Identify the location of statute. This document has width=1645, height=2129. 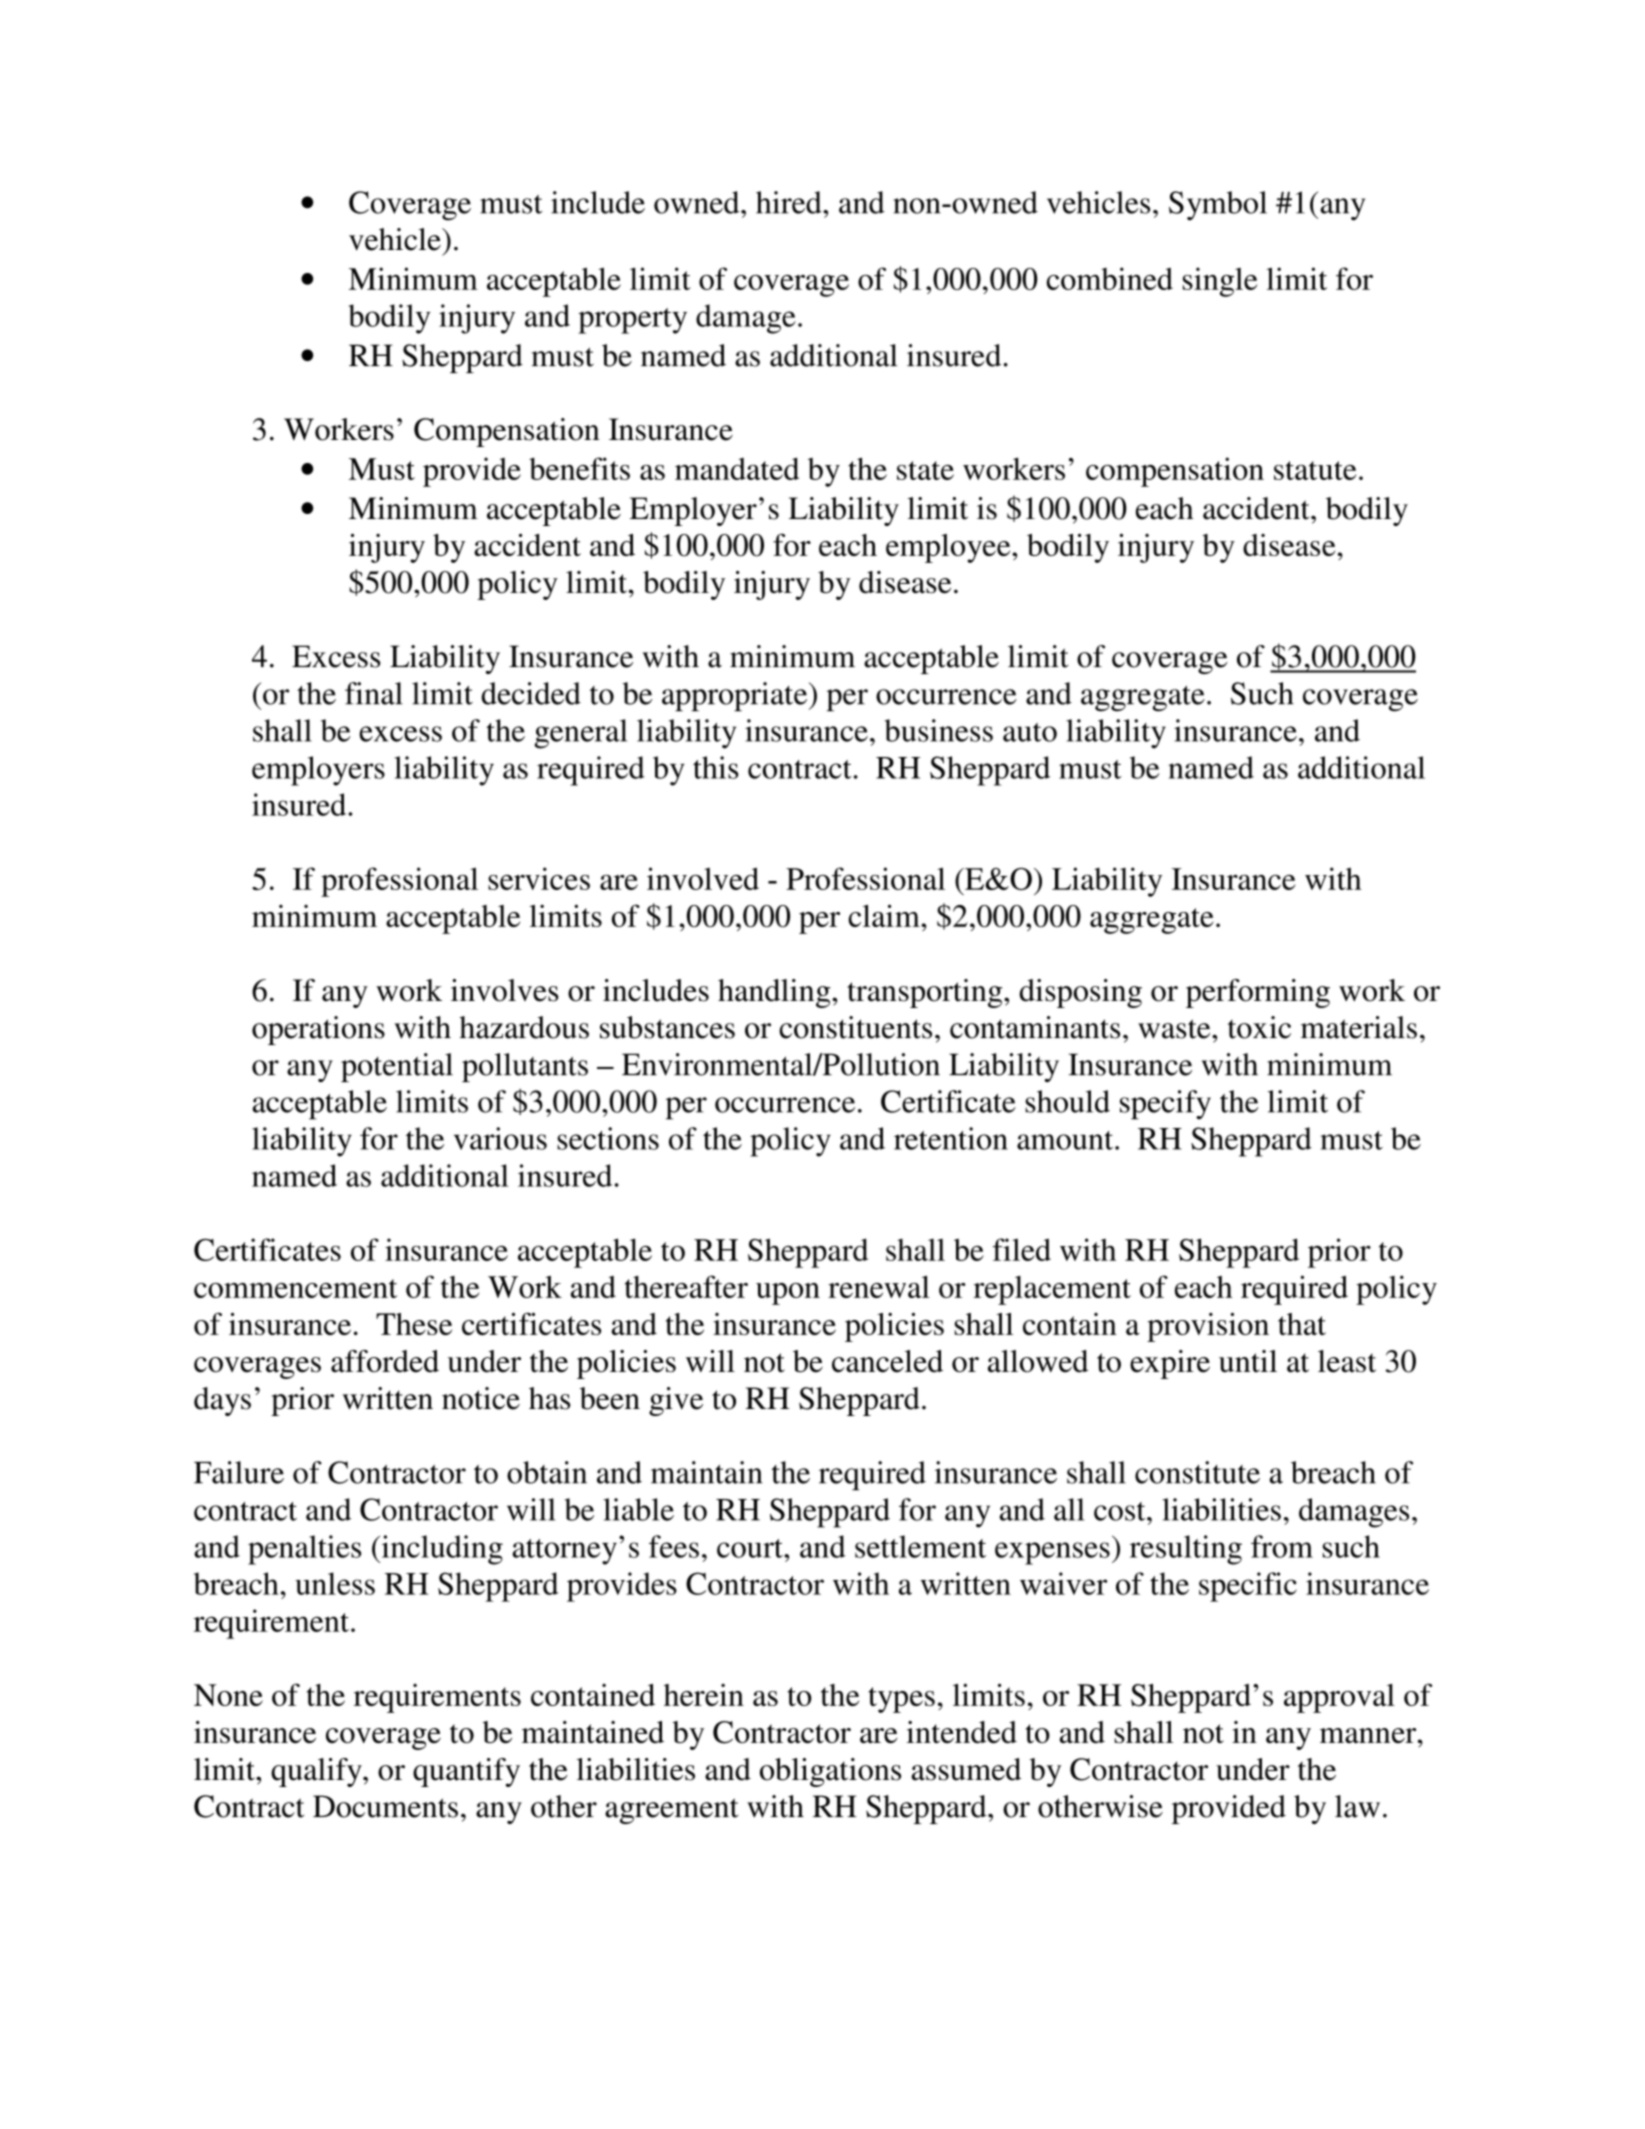
(1315, 470).
